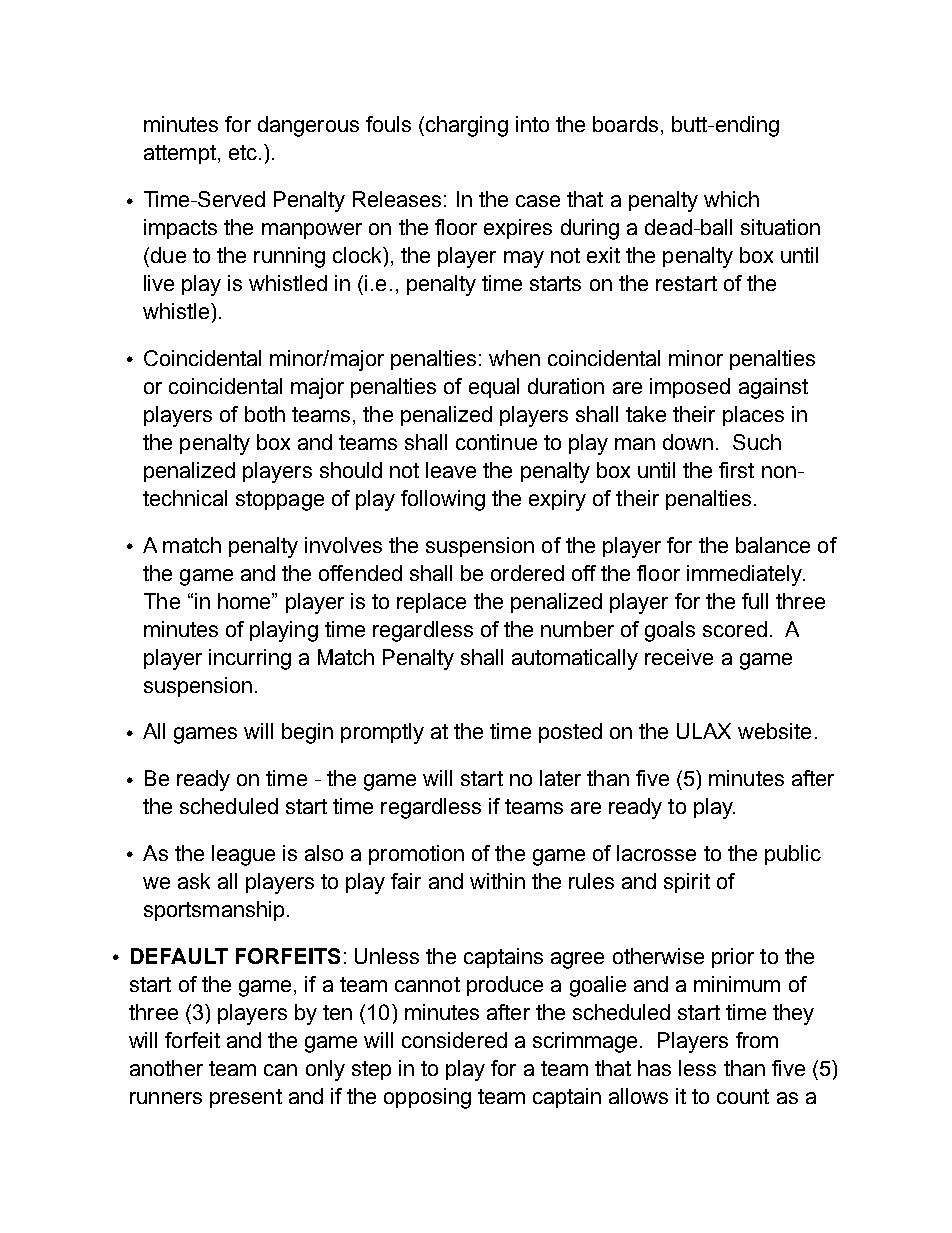 This screenshot has height=1233, width=952. I want to click on begin, so click(307, 733).
